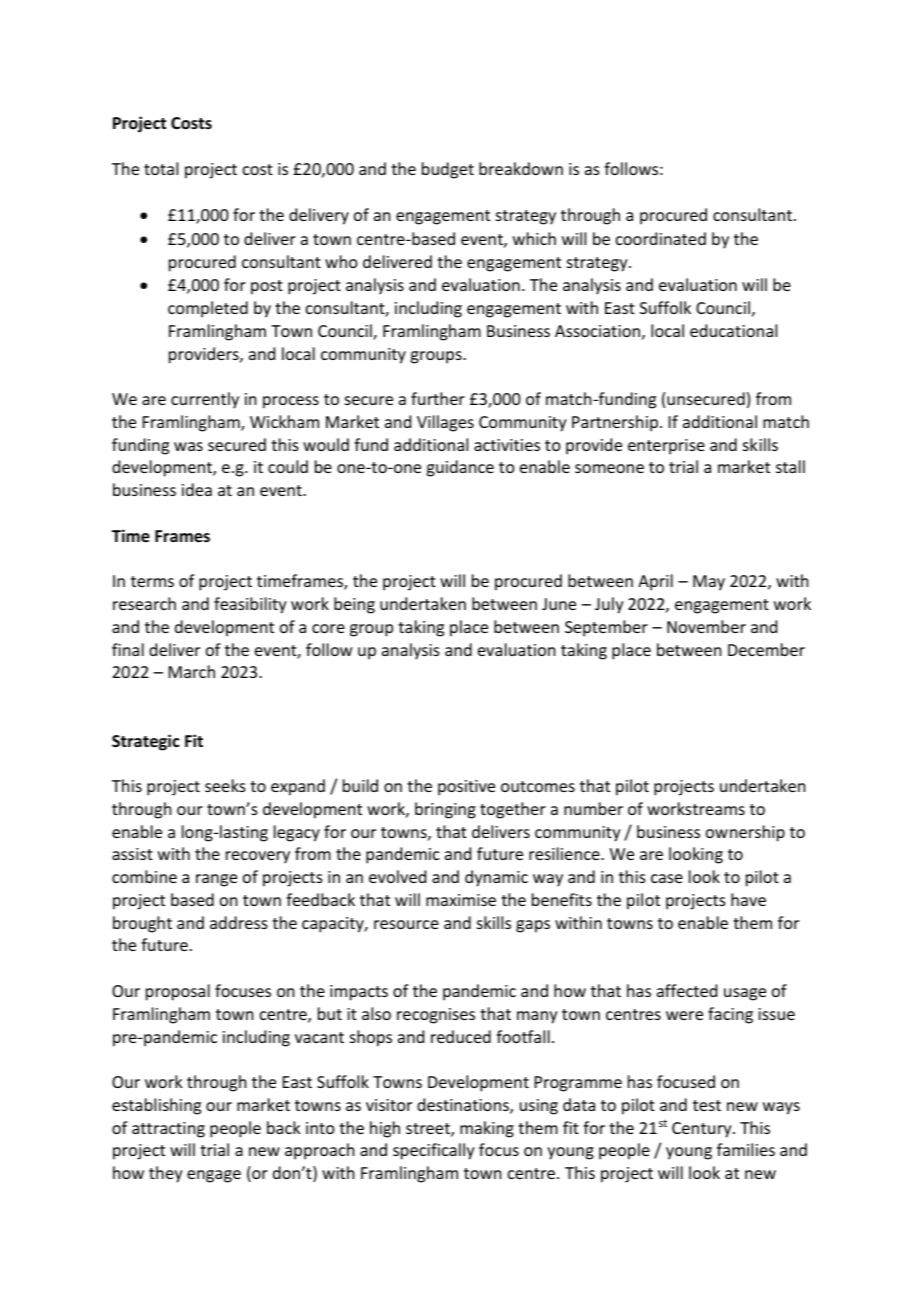  Describe the element at coordinates (445, 810) in the screenshot. I see `bringing` at that location.
